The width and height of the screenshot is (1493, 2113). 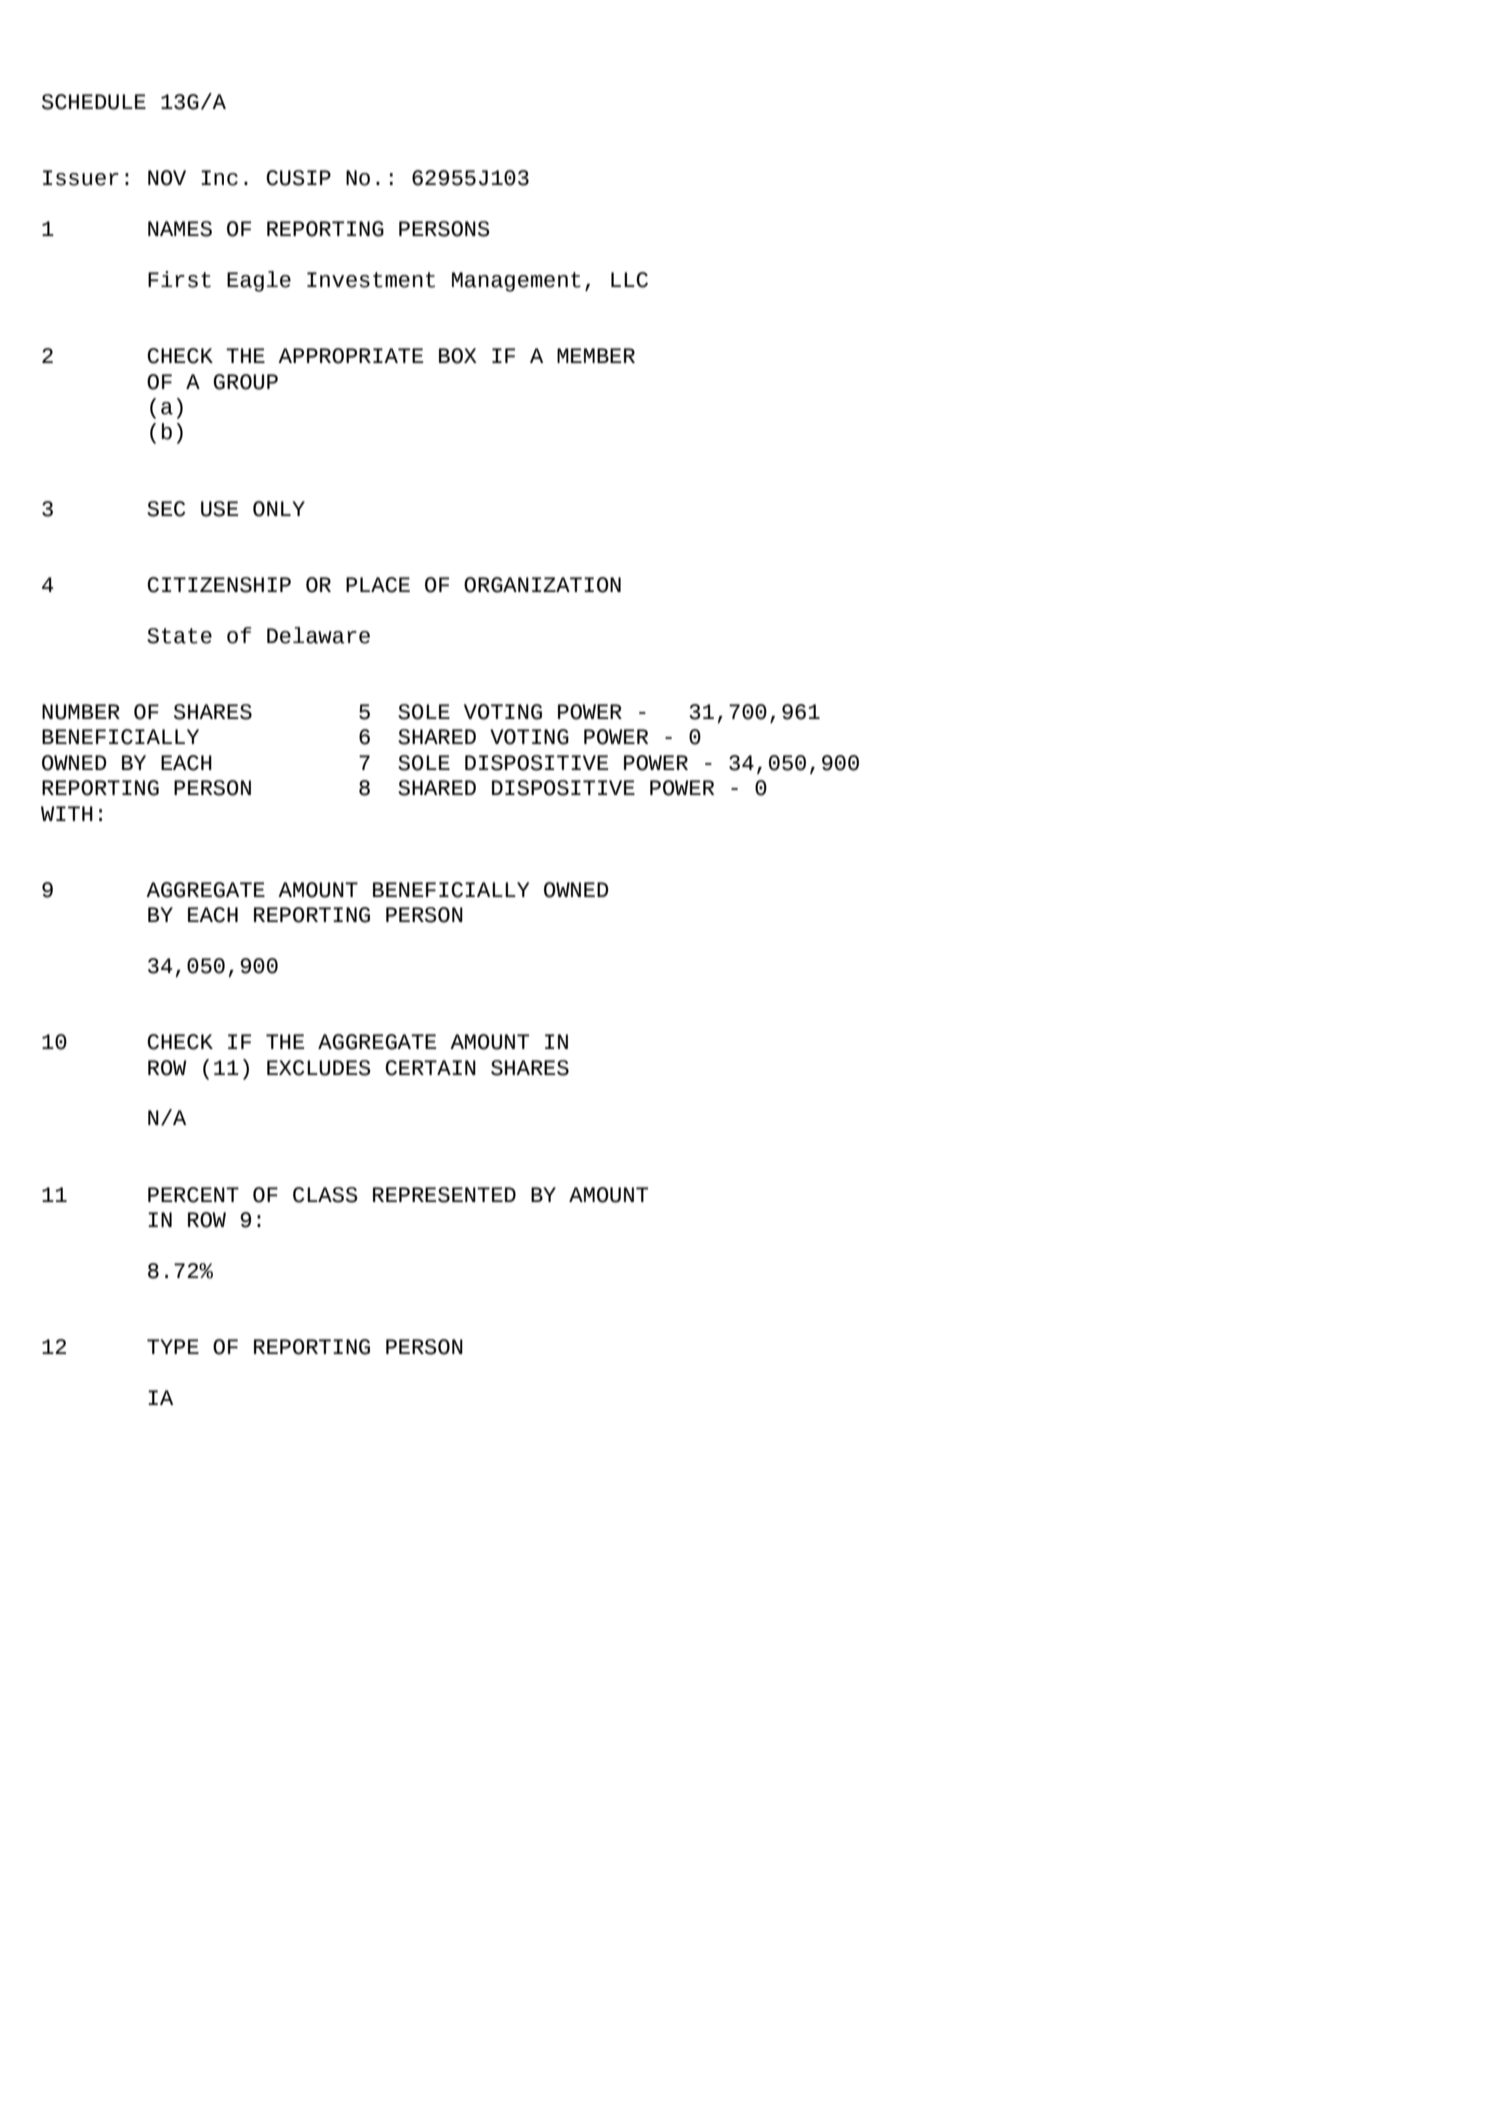 What do you see at coordinates (371, 280) in the screenshot?
I see `Investment` at bounding box center [371, 280].
